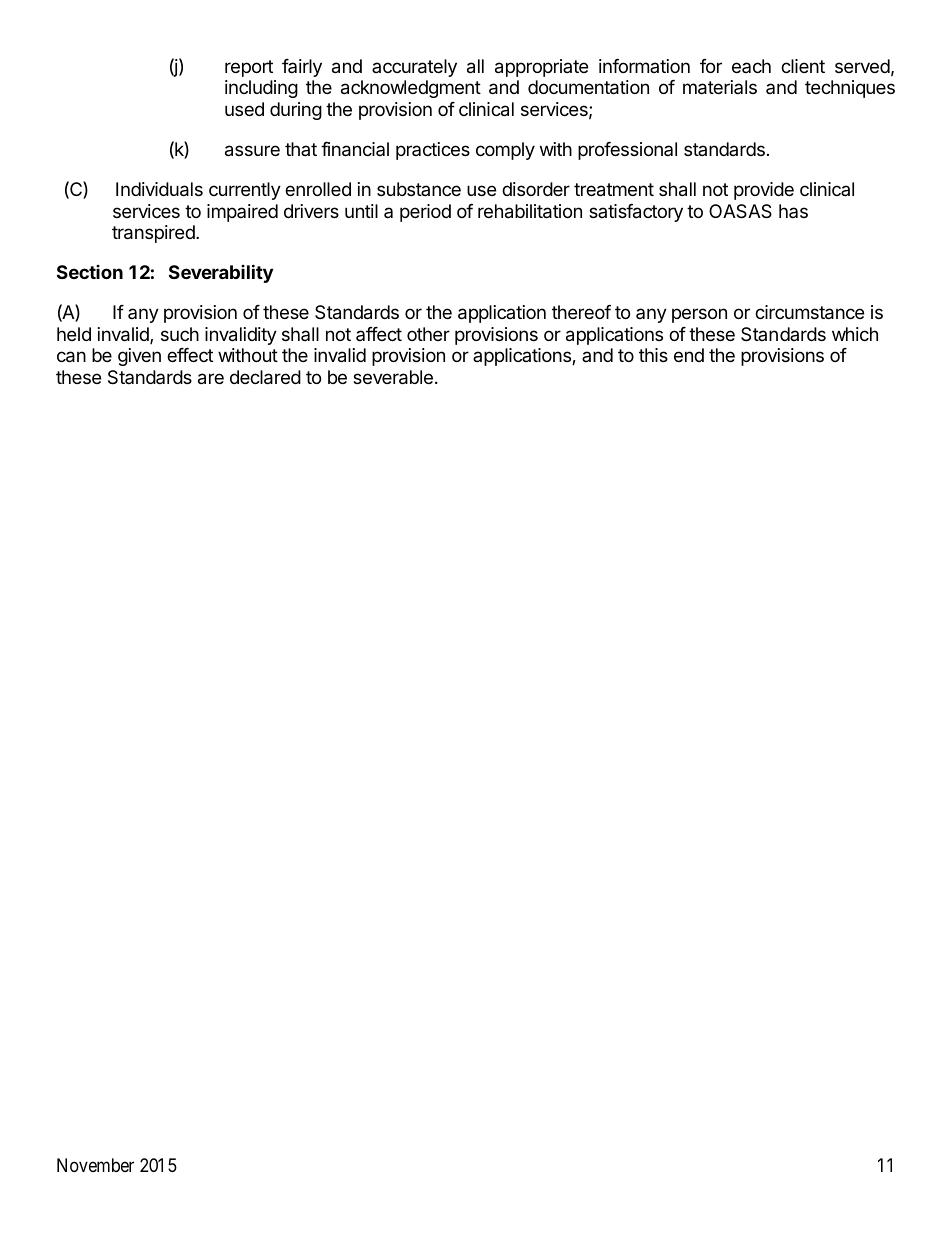 This screenshot has height=1233, width=952. I want to click on this, so click(653, 355).
